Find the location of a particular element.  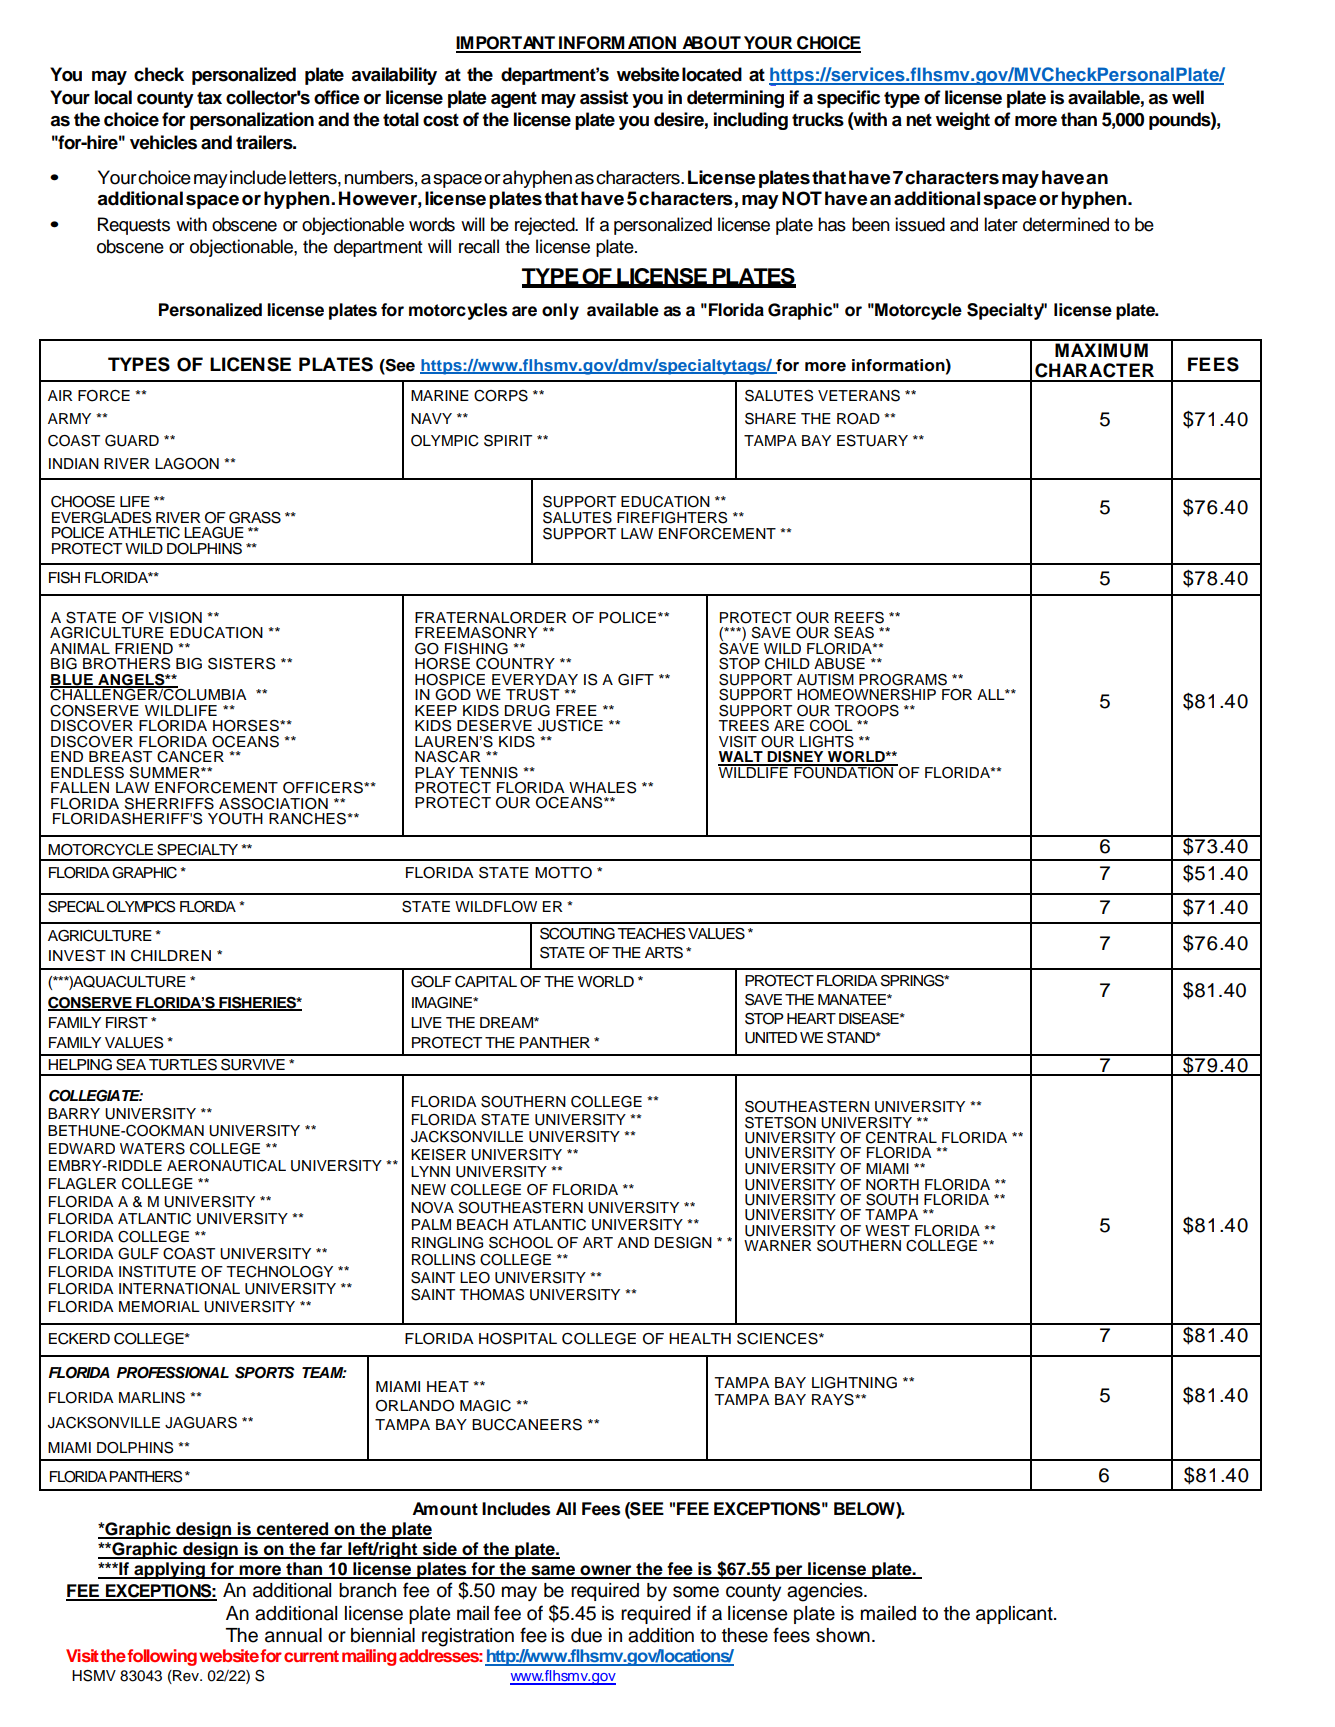

Rev is located at coordinates (186, 1677).
